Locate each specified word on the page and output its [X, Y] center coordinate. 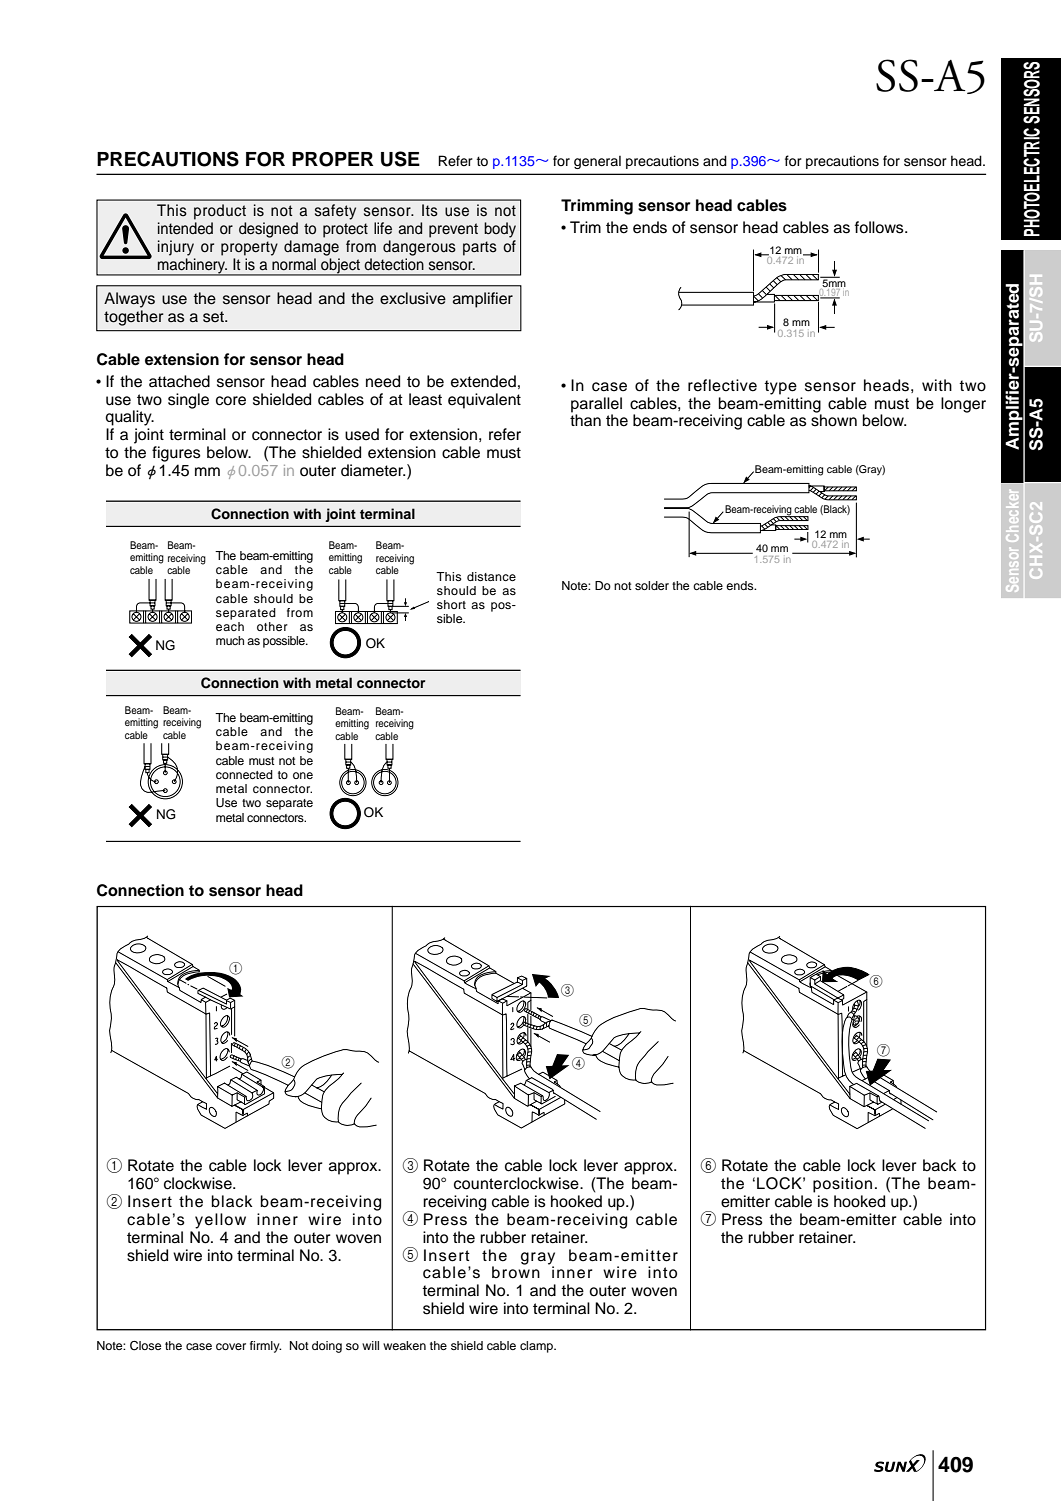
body [500, 230]
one [303, 775]
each [230, 626]
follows [880, 227]
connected [244, 774]
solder [652, 585]
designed [268, 230]
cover [231, 1346]
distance [491, 576]
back [940, 1165]
